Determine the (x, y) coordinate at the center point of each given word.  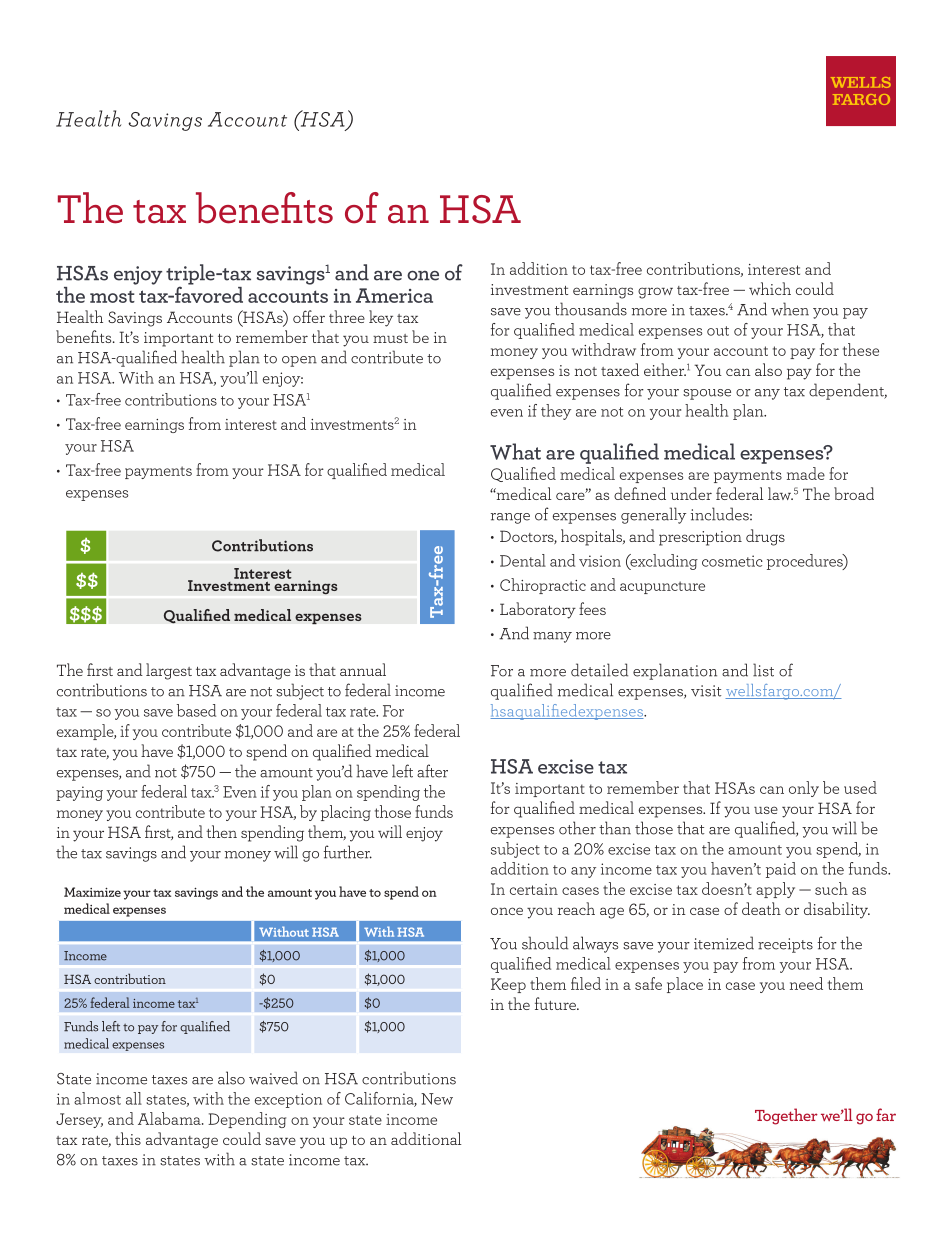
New (437, 1099)
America (394, 295)
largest (169, 671)
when (790, 309)
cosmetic (732, 561)
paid (781, 870)
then (221, 831)
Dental (523, 560)
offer (309, 316)
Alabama (170, 1118)
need (806, 983)
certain (534, 889)
